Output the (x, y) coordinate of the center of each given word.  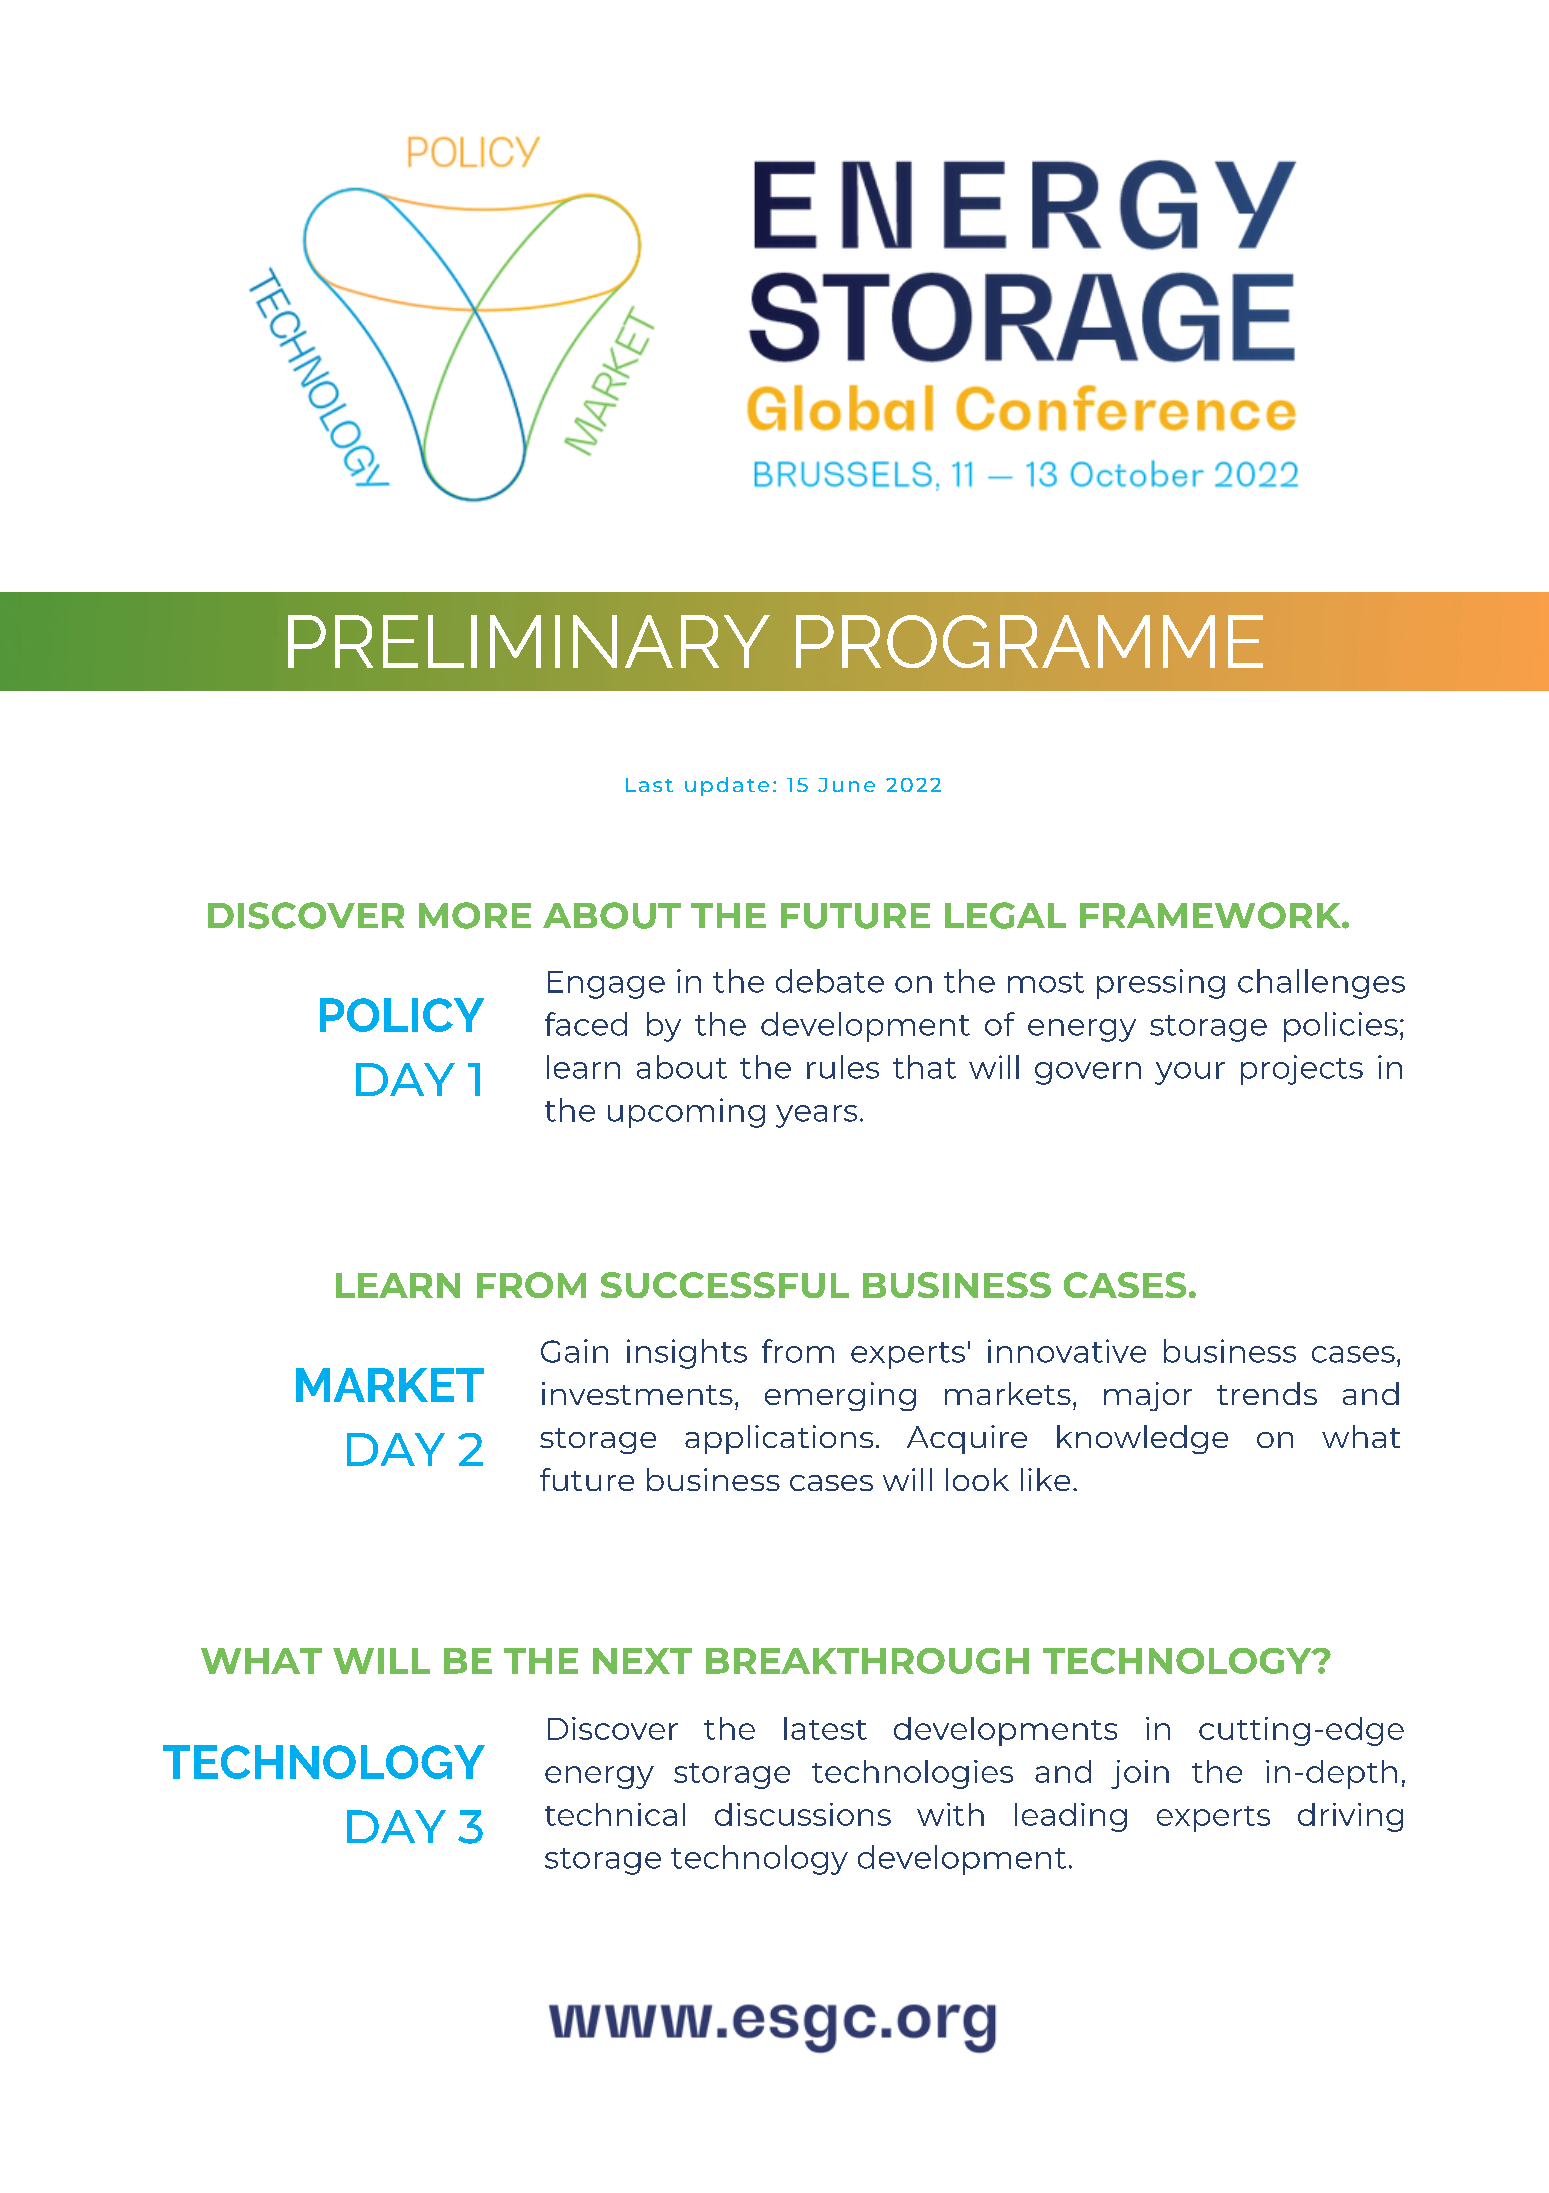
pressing (1161, 984)
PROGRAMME (1029, 641)
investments (637, 1393)
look (977, 1479)
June (846, 785)
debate (830, 981)
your (1190, 1073)
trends (1267, 1393)
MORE (475, 915)
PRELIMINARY (529, 641)
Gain (574, 1351)
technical (615, 1814)
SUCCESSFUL (725, 1285)
